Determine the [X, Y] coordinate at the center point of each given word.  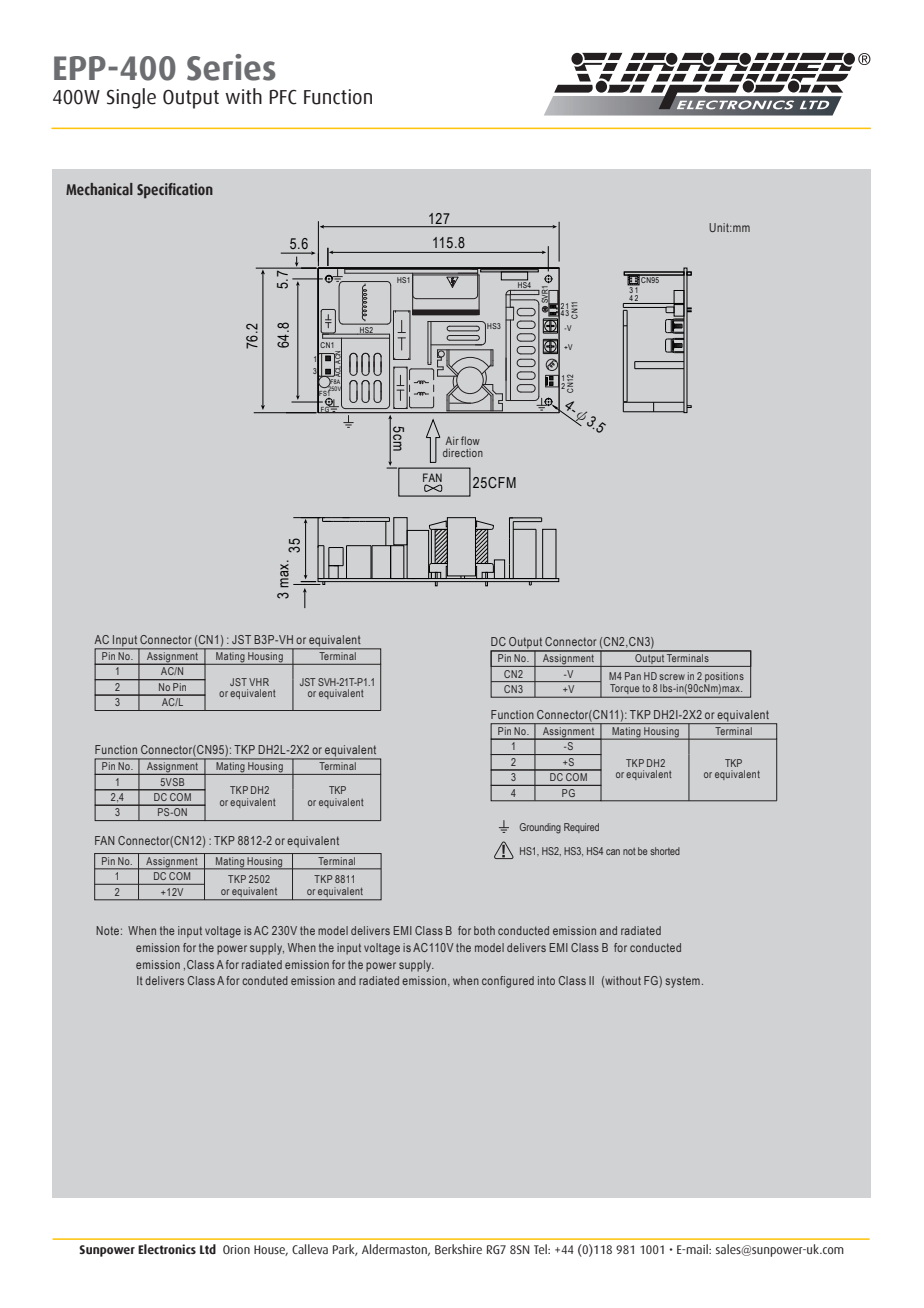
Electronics [167, 1249]
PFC [283, 97]
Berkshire [458, 1249]
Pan [633, 676]
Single [131, 98]
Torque [625, 690]
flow [470, 440]
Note [107, 930]
